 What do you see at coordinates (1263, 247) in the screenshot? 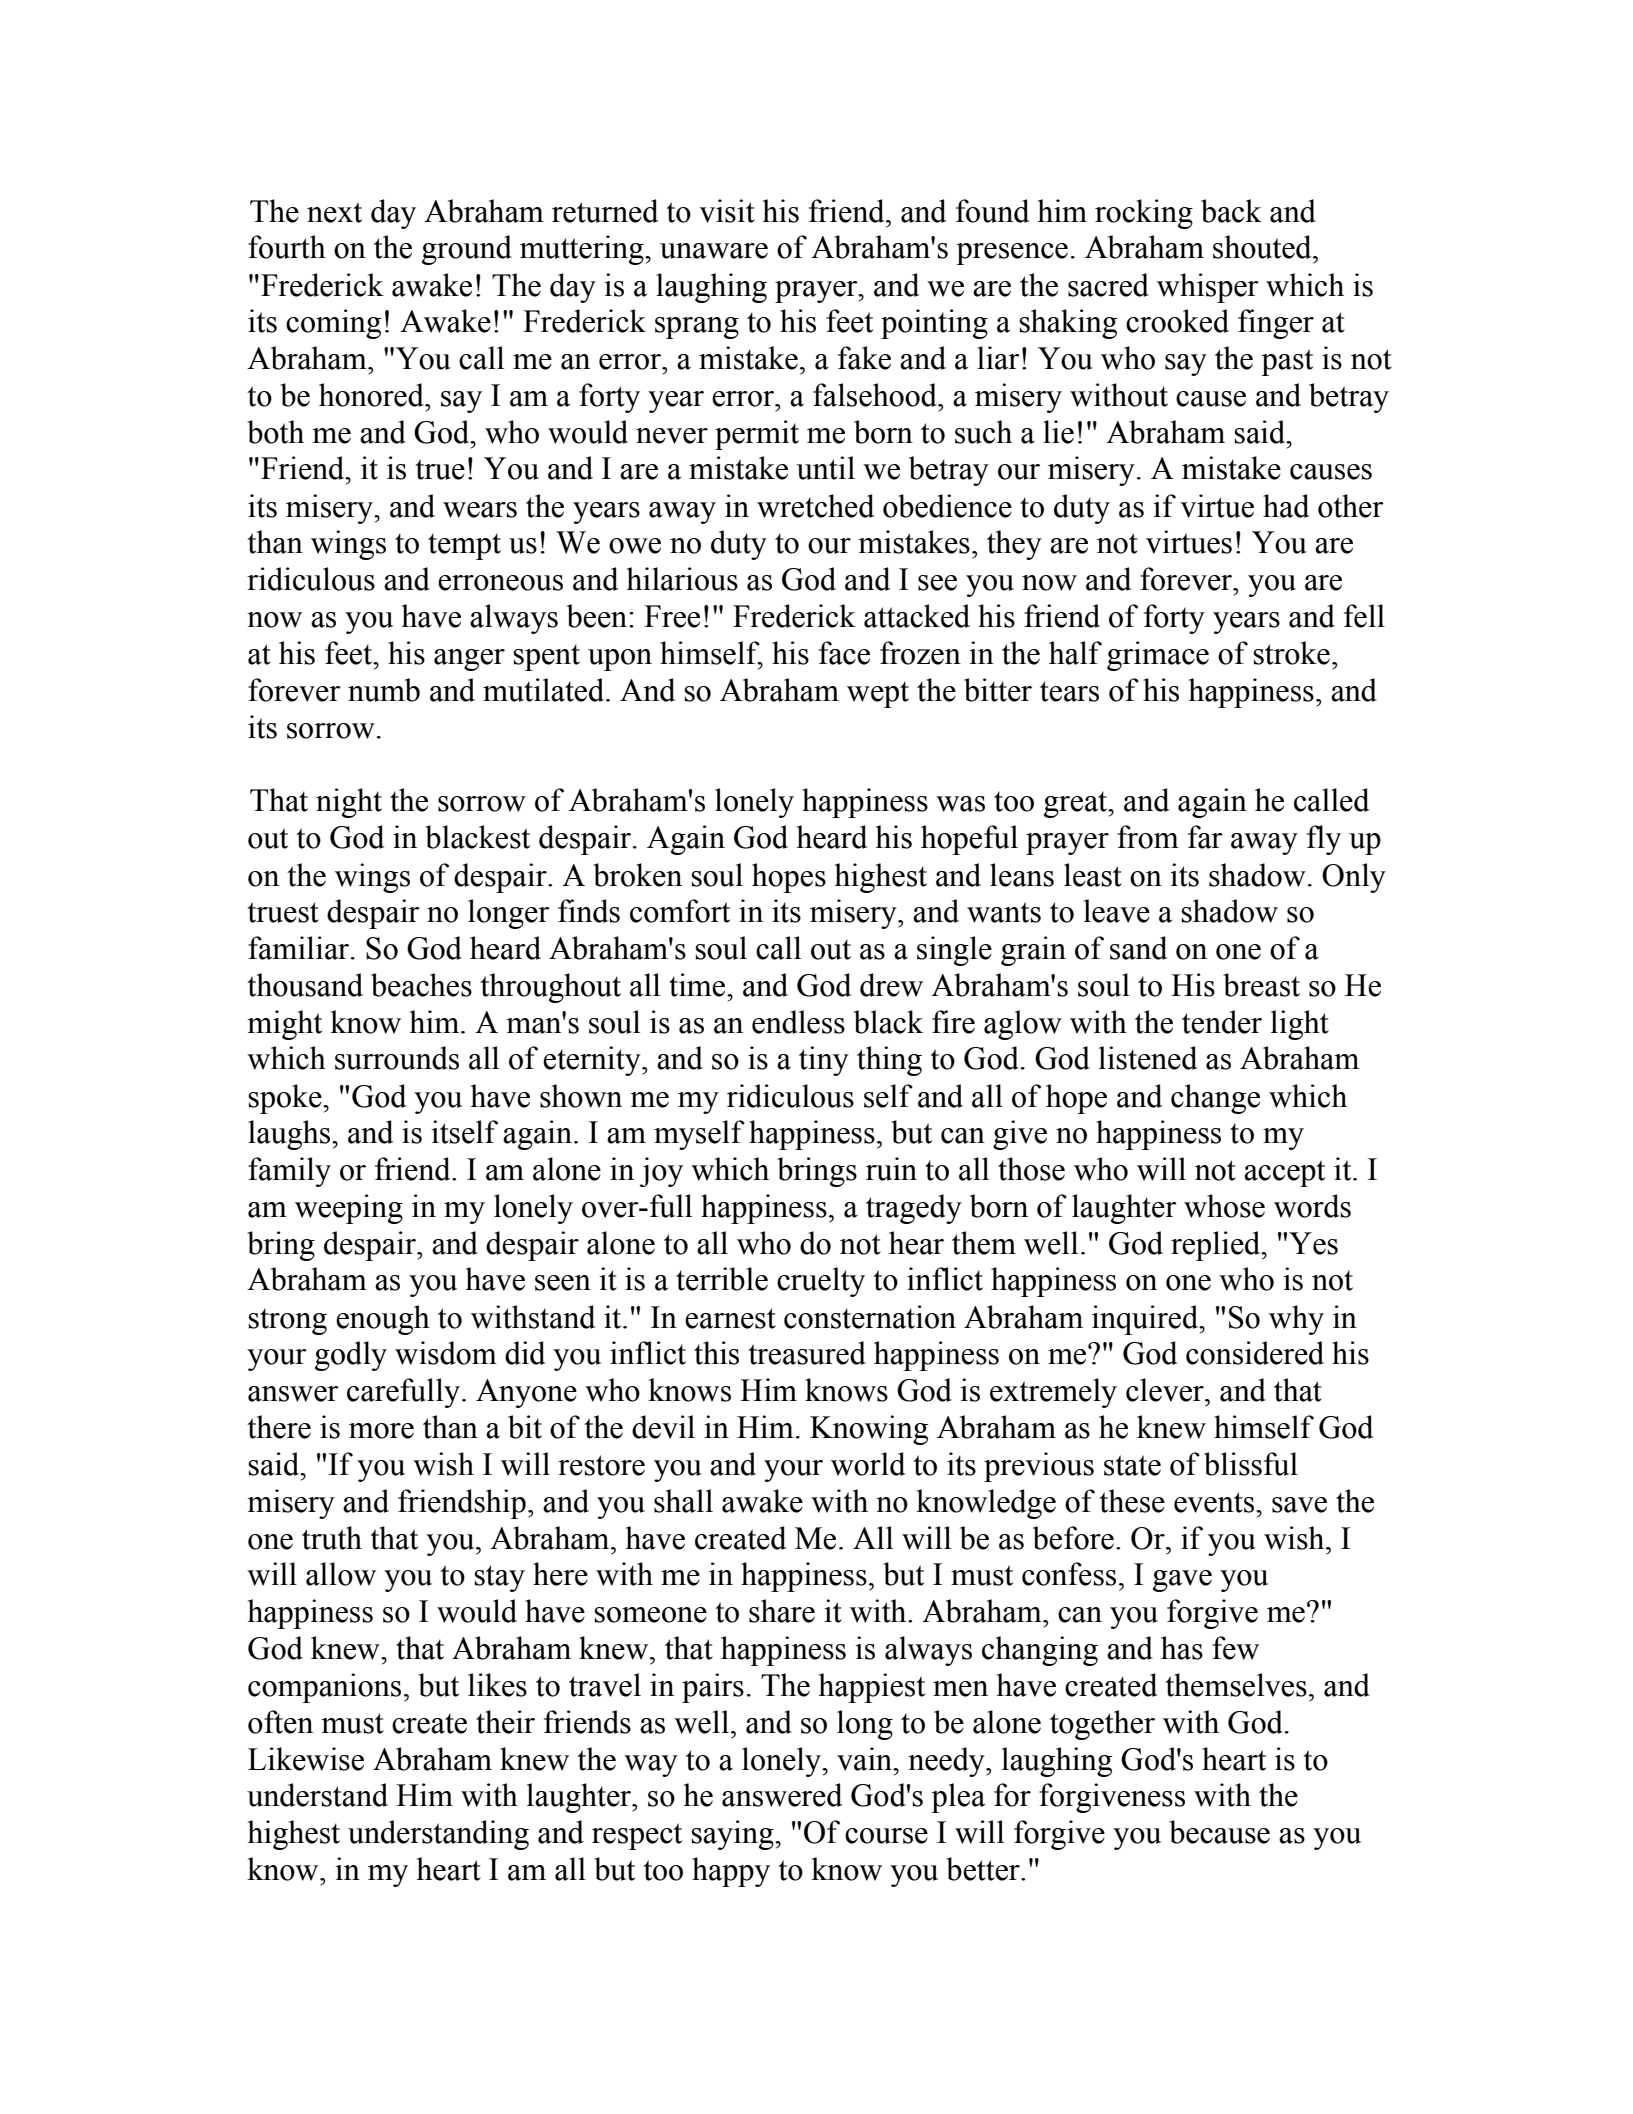
I see `shouted` at bounding box center [1263, 247].
